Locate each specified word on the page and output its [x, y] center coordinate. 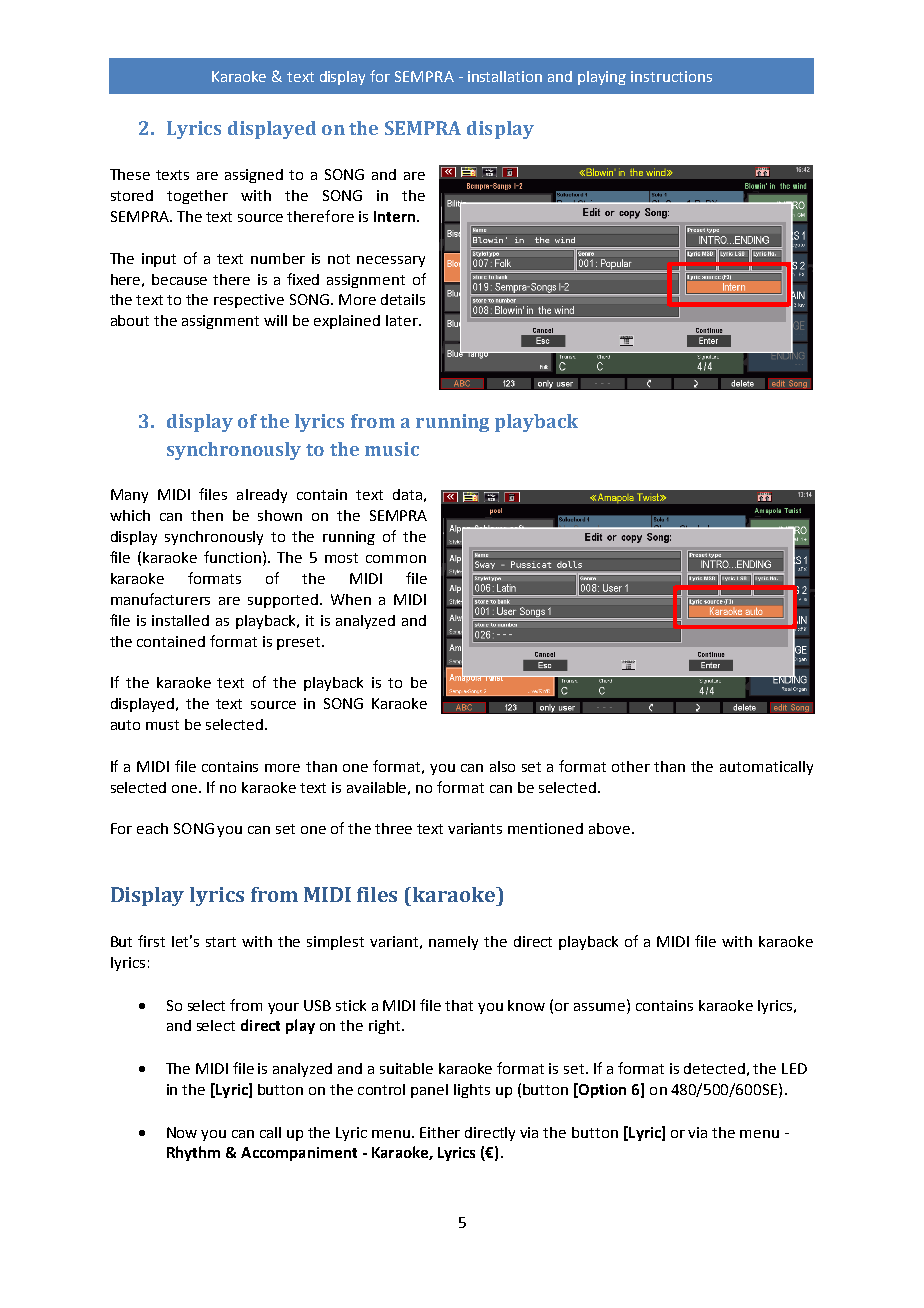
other [631, 766]
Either [440, 1132]
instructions [671, 76]
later [403, 320]
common [396, 559]
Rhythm [193, 1153]
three [393, 828]
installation [505, 76]
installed [180, 620]
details [403, 299]
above [609, 828]
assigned [254, 176]
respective [249, 301]
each [152, 828]
